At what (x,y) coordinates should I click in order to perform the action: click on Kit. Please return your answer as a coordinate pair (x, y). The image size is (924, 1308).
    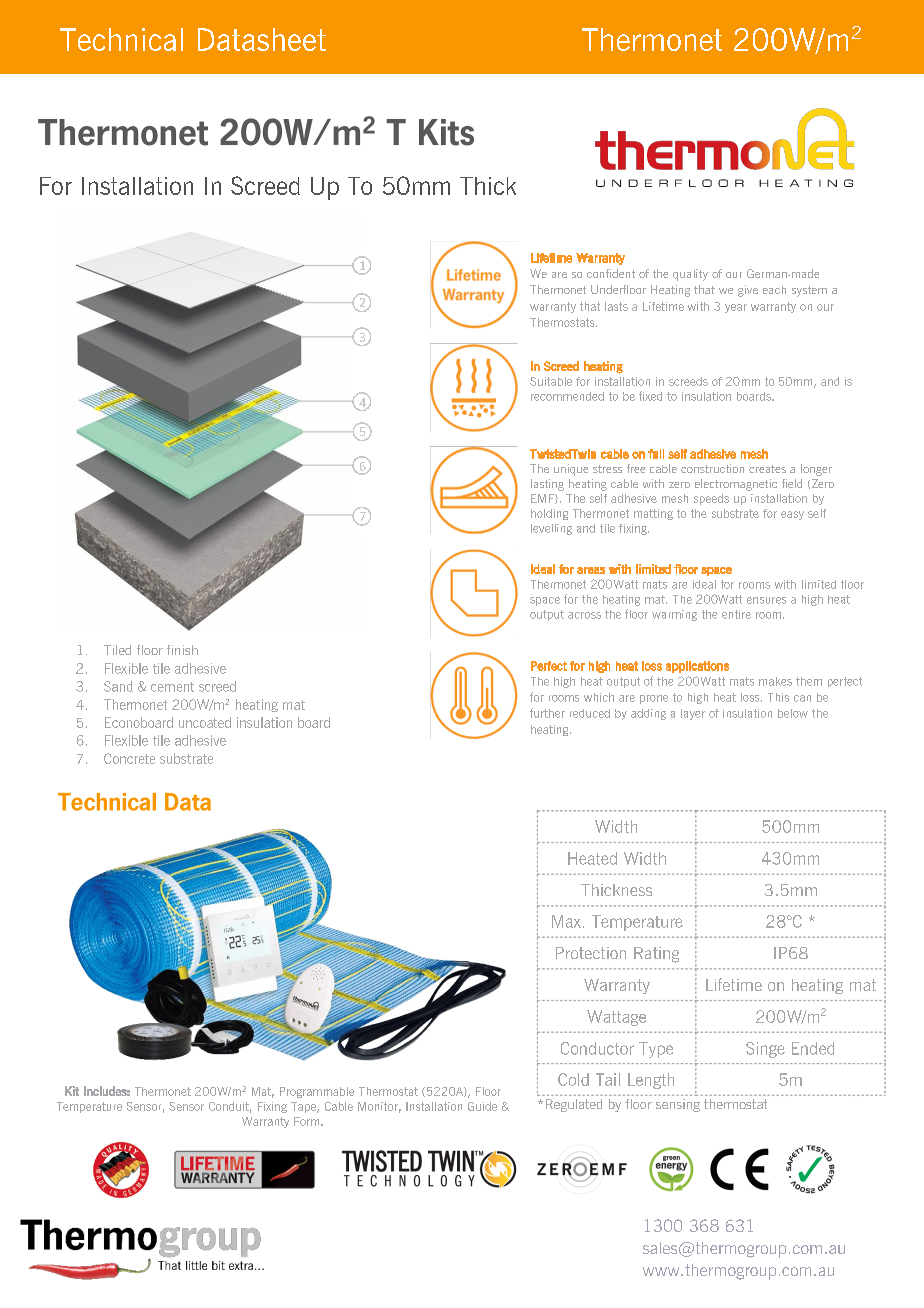
    Looking at the image, I should click on (72, 1091).
